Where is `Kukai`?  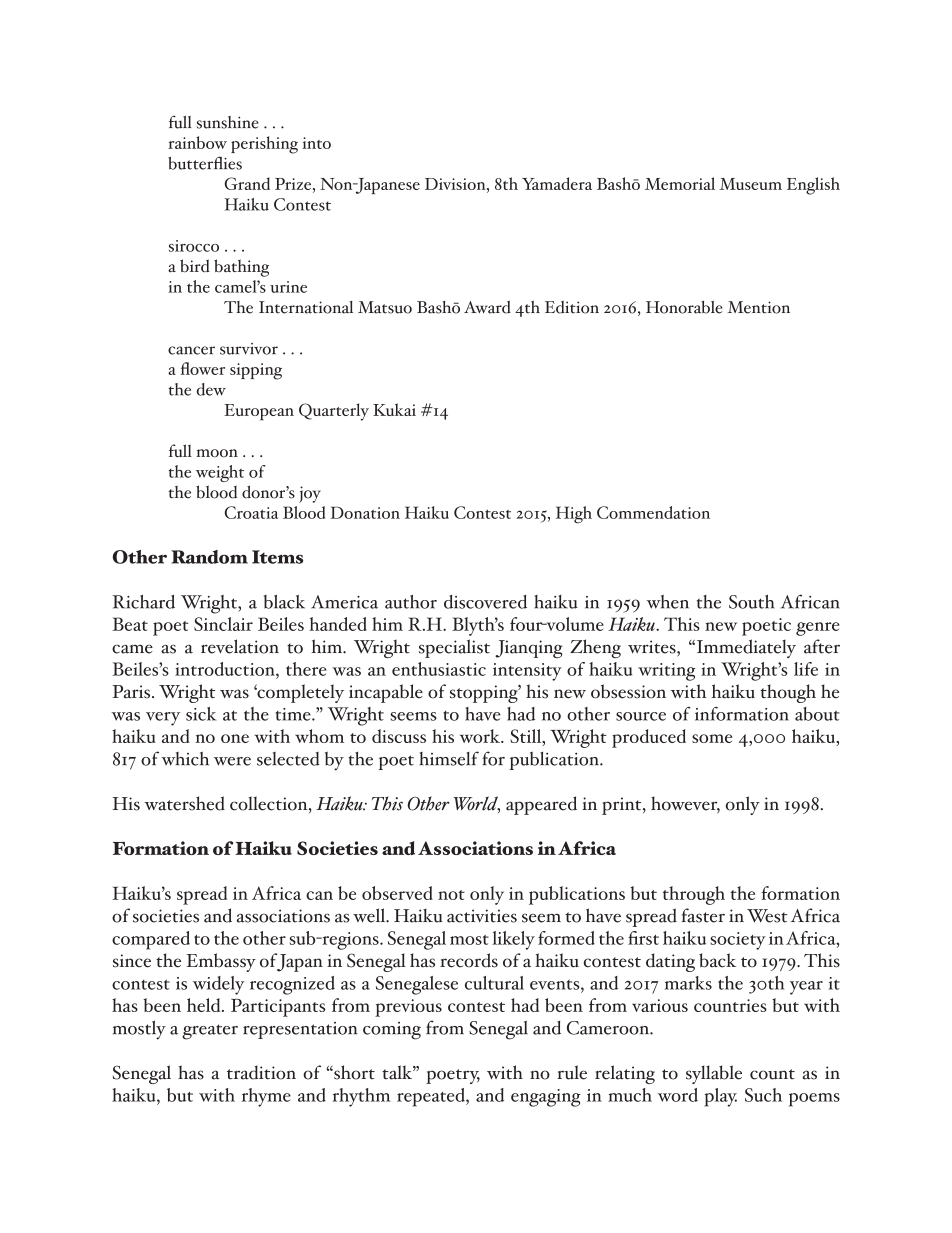 Kukai is located at coordinates (394, 409).
